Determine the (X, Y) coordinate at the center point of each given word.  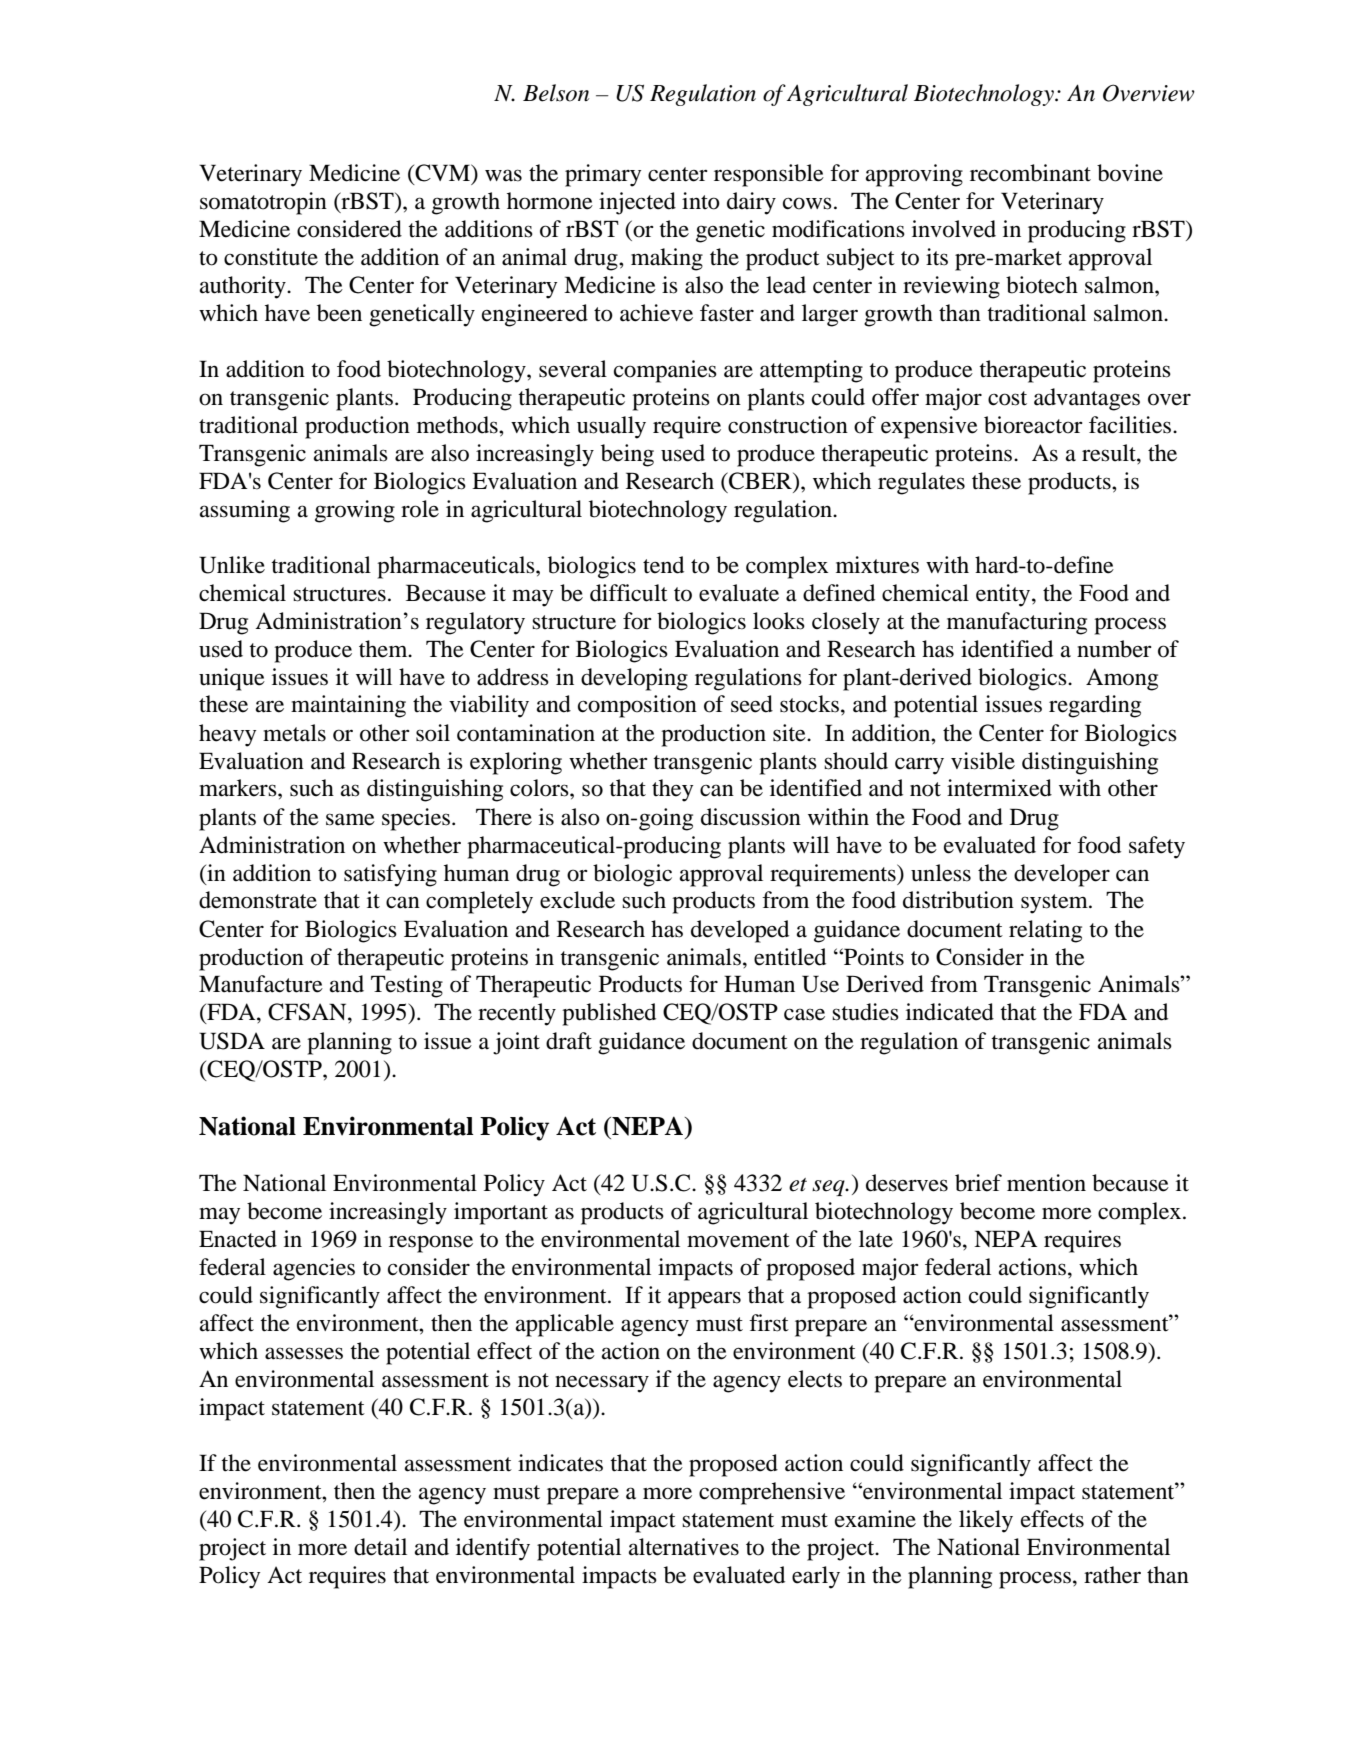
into (701, 201)
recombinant (1030, 173)
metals (294, 733)
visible (983, 761)
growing (355, 511)
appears (704, 1300)
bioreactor (1033, 425)
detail (380, 1547)
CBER (760, 481)
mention (1046, 1183)
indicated (950, 1012)
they (672, 790)
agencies (314, 1269)
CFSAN (308, 1012)
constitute (271, 257)
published (609, 1014)
